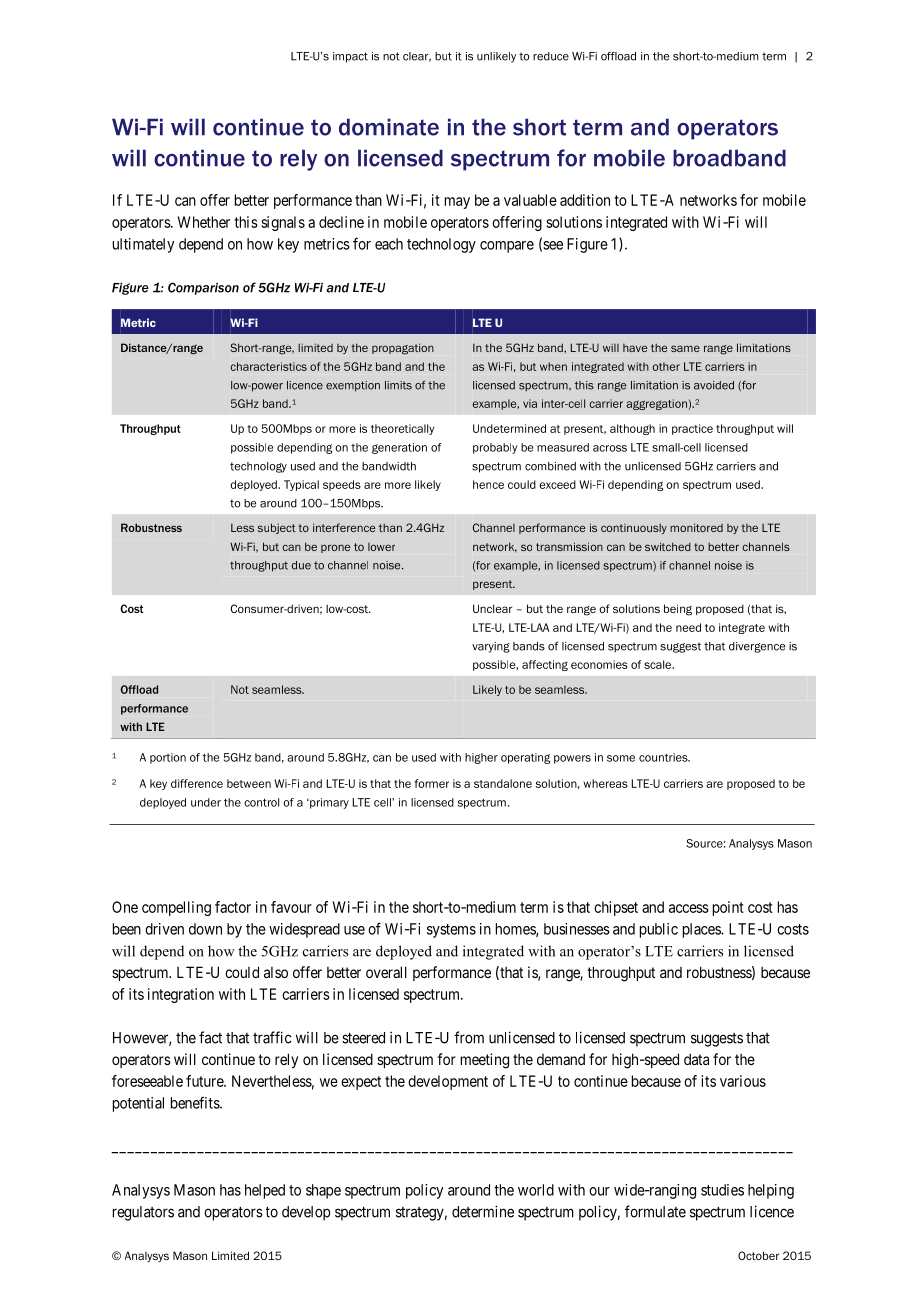 Image resolution: width=924 pixels, height=1308 pixels. I want to click on former, so click(432, 783).
